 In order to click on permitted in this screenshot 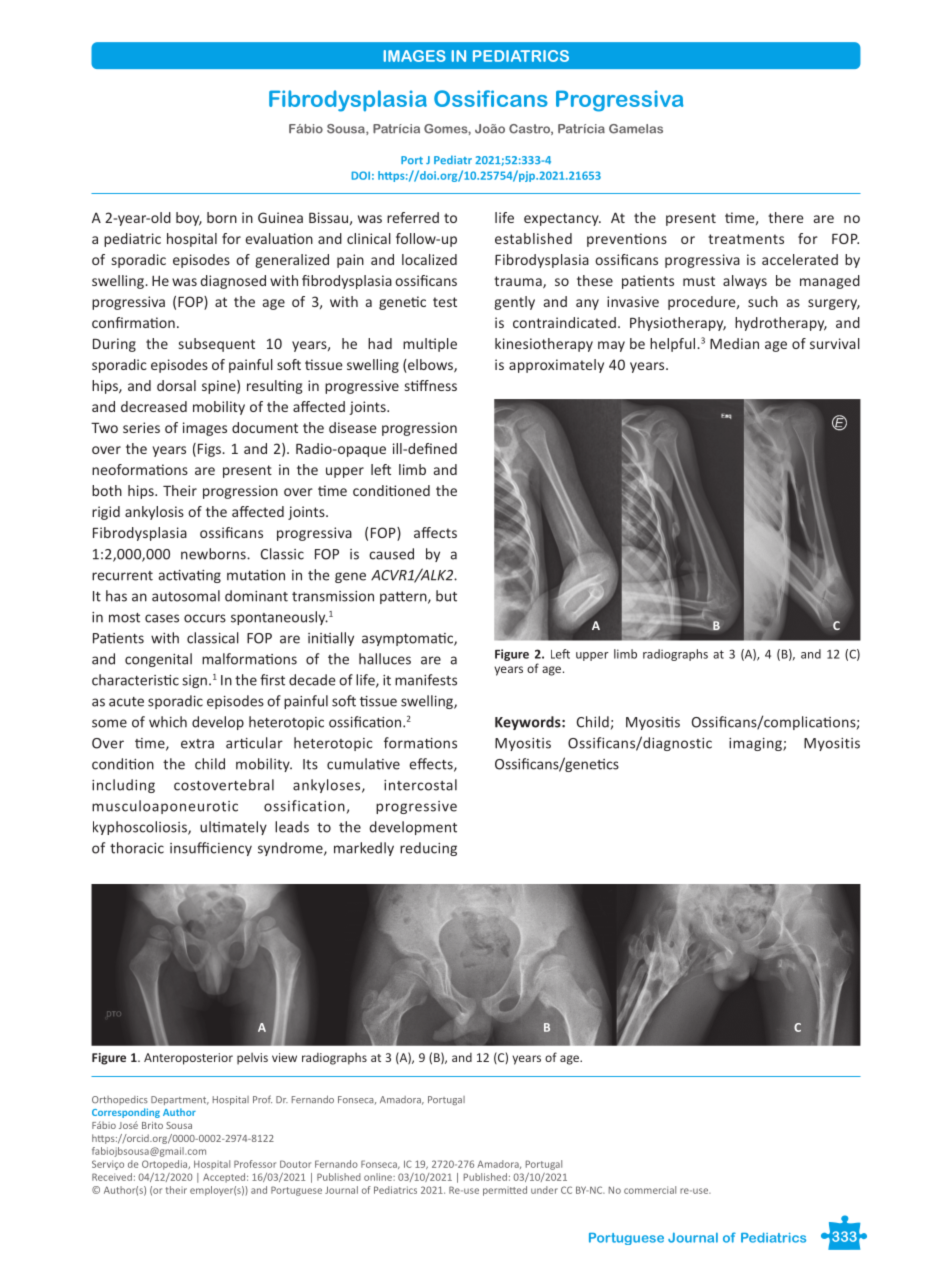, I will do `click(505, 1191)`.
